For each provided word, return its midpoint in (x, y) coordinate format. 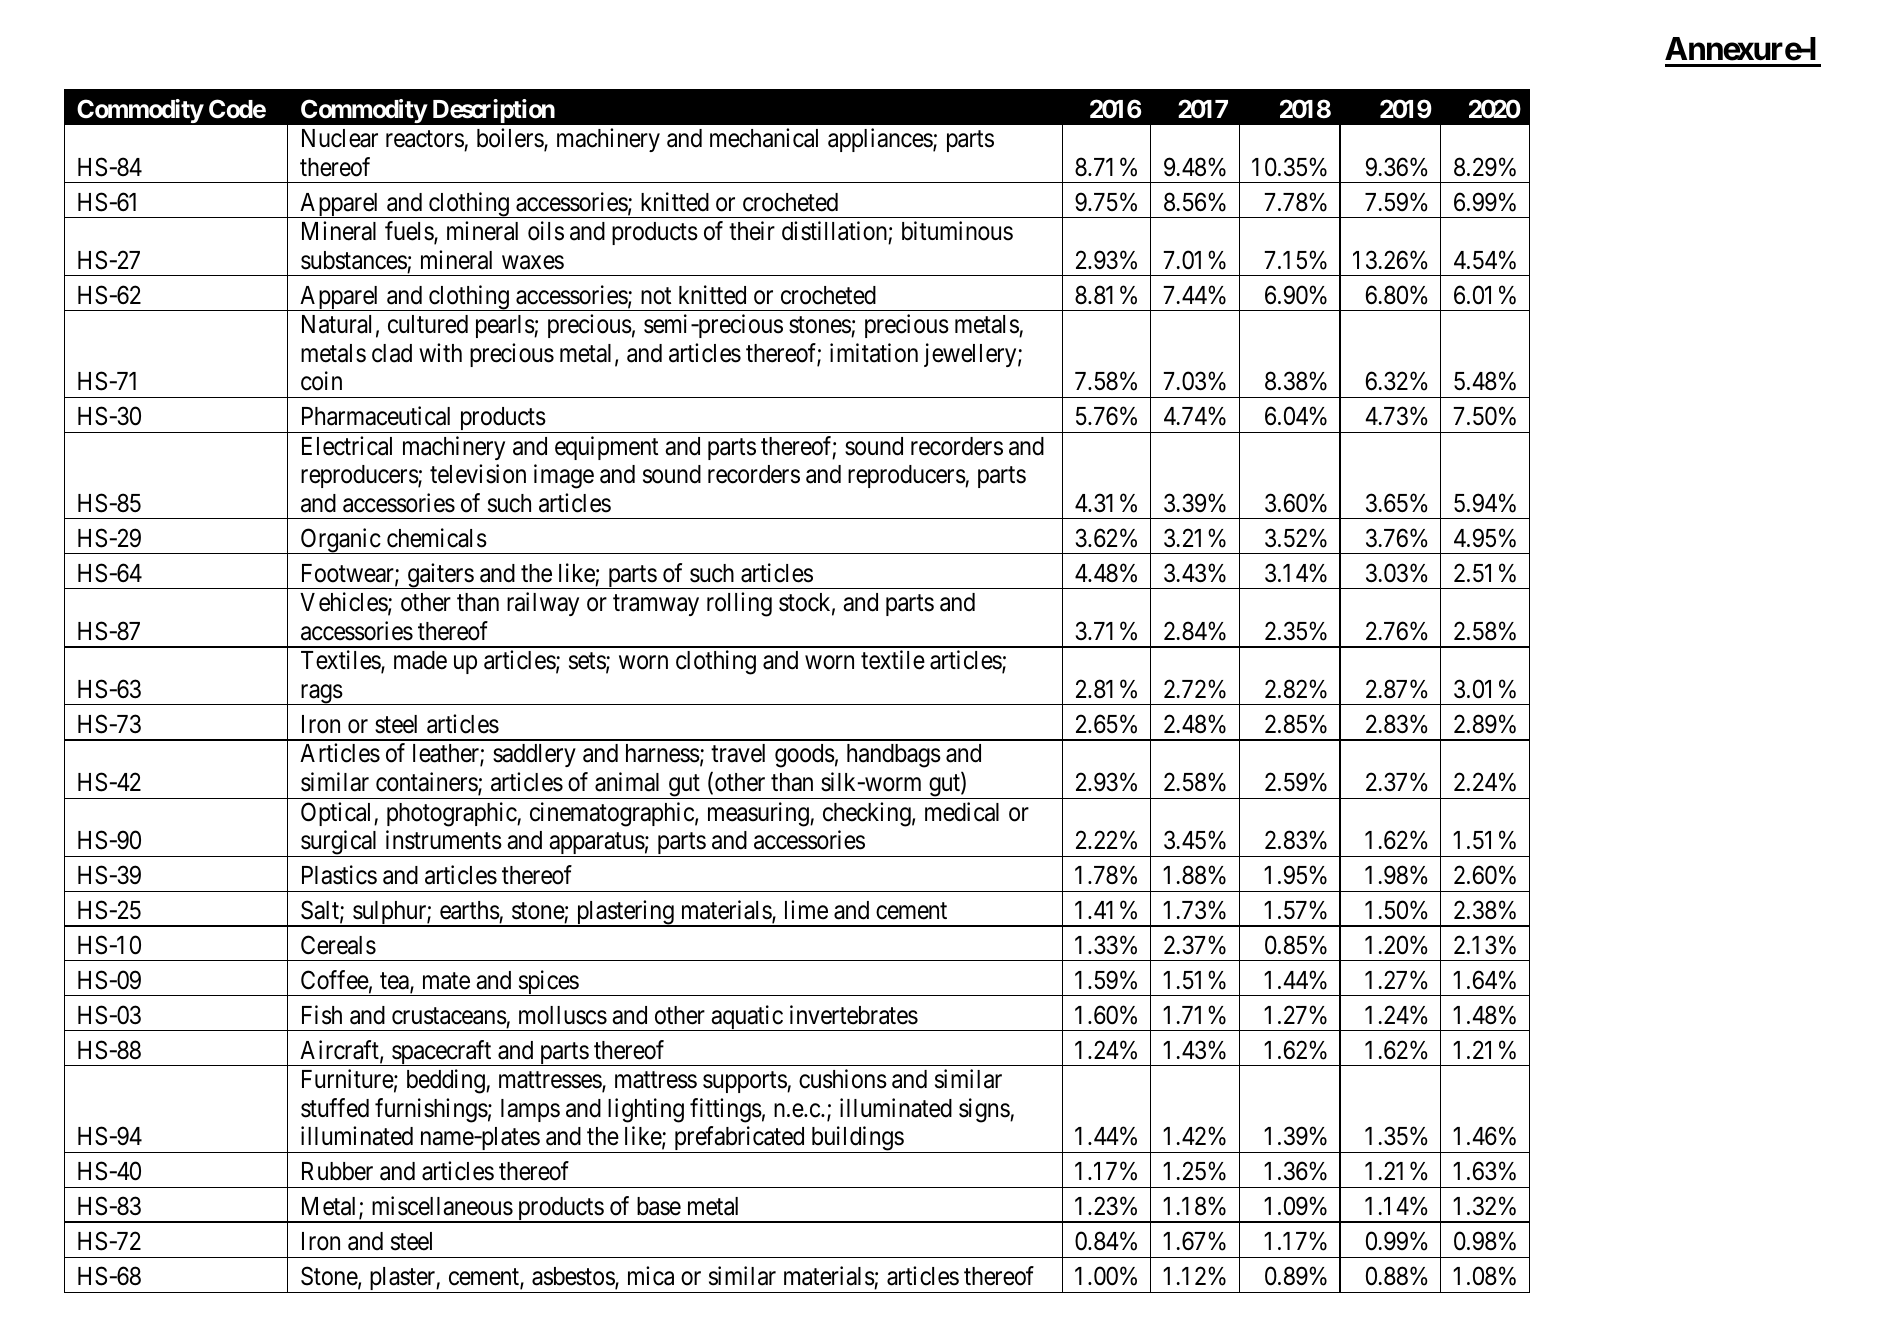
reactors (425, 139)
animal (627, 782)
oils (546, 231)
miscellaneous (442, 1206)
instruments (444, 840)
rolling (739, 604)
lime (806, 910)
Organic (340, 541)
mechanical (764, 138)
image (564, 476)
